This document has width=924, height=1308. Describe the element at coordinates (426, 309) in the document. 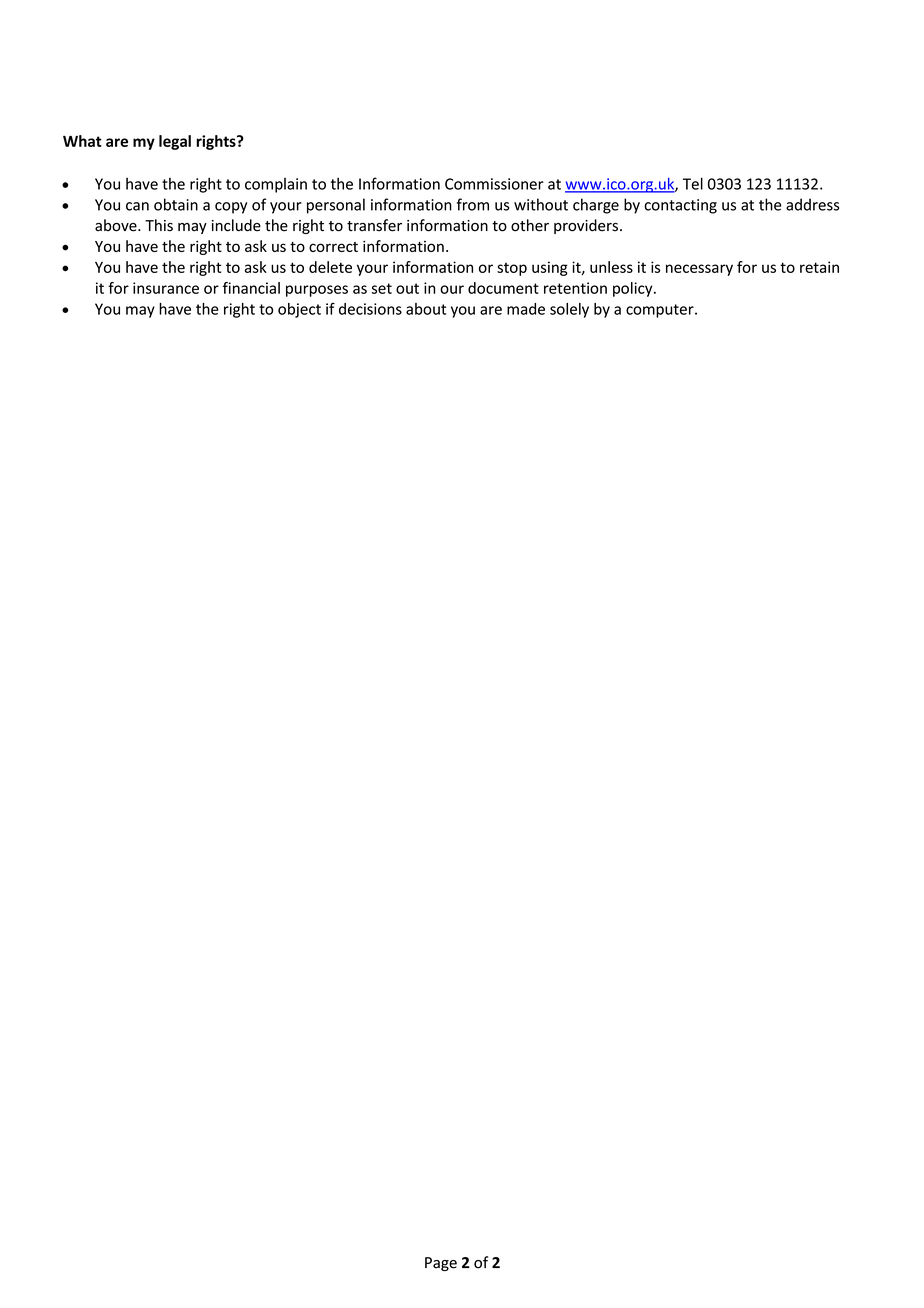

I see `about` at that location.
